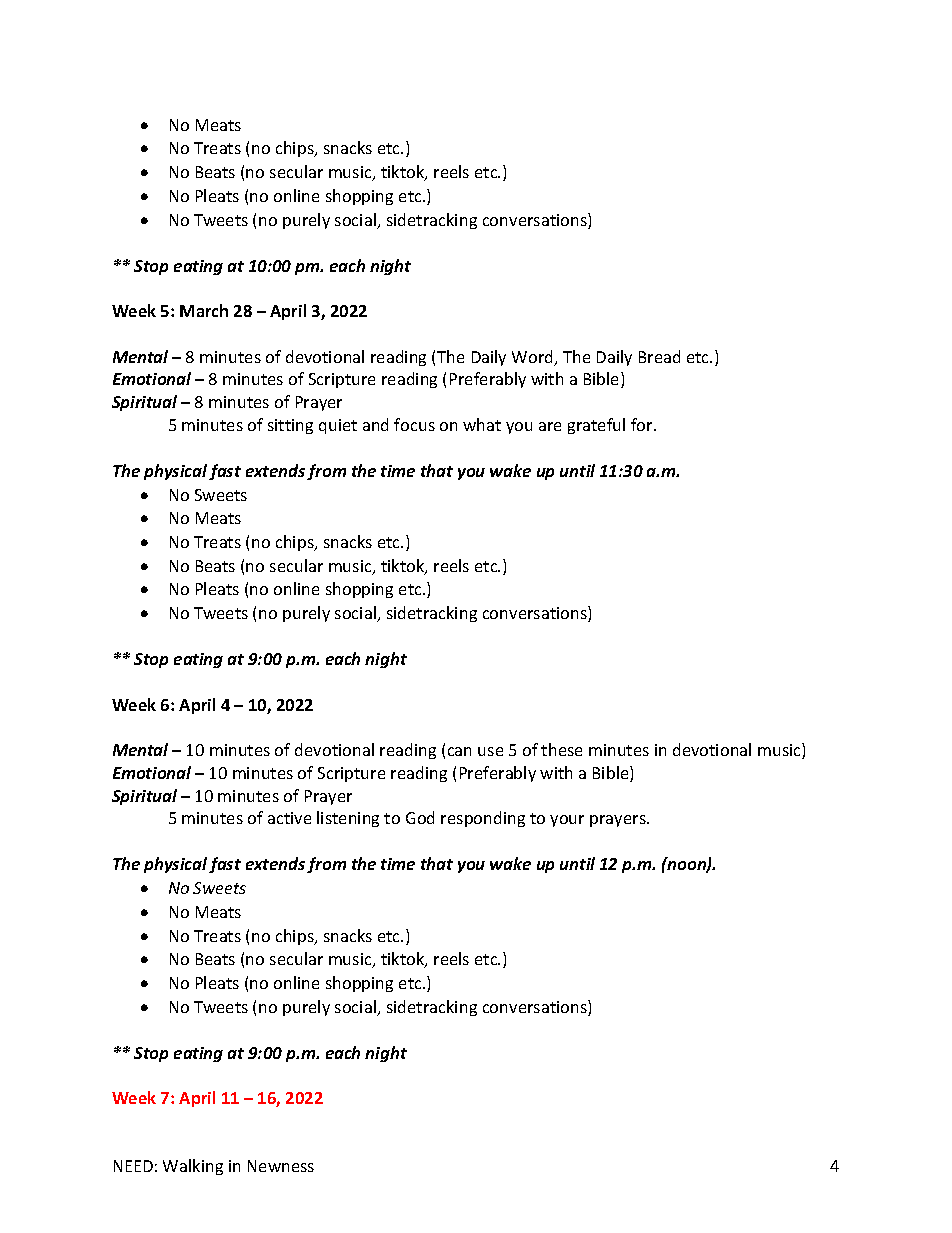  Describe the element at coordinates (290, 426) in the screenshot. I see `sitting` at that location.
